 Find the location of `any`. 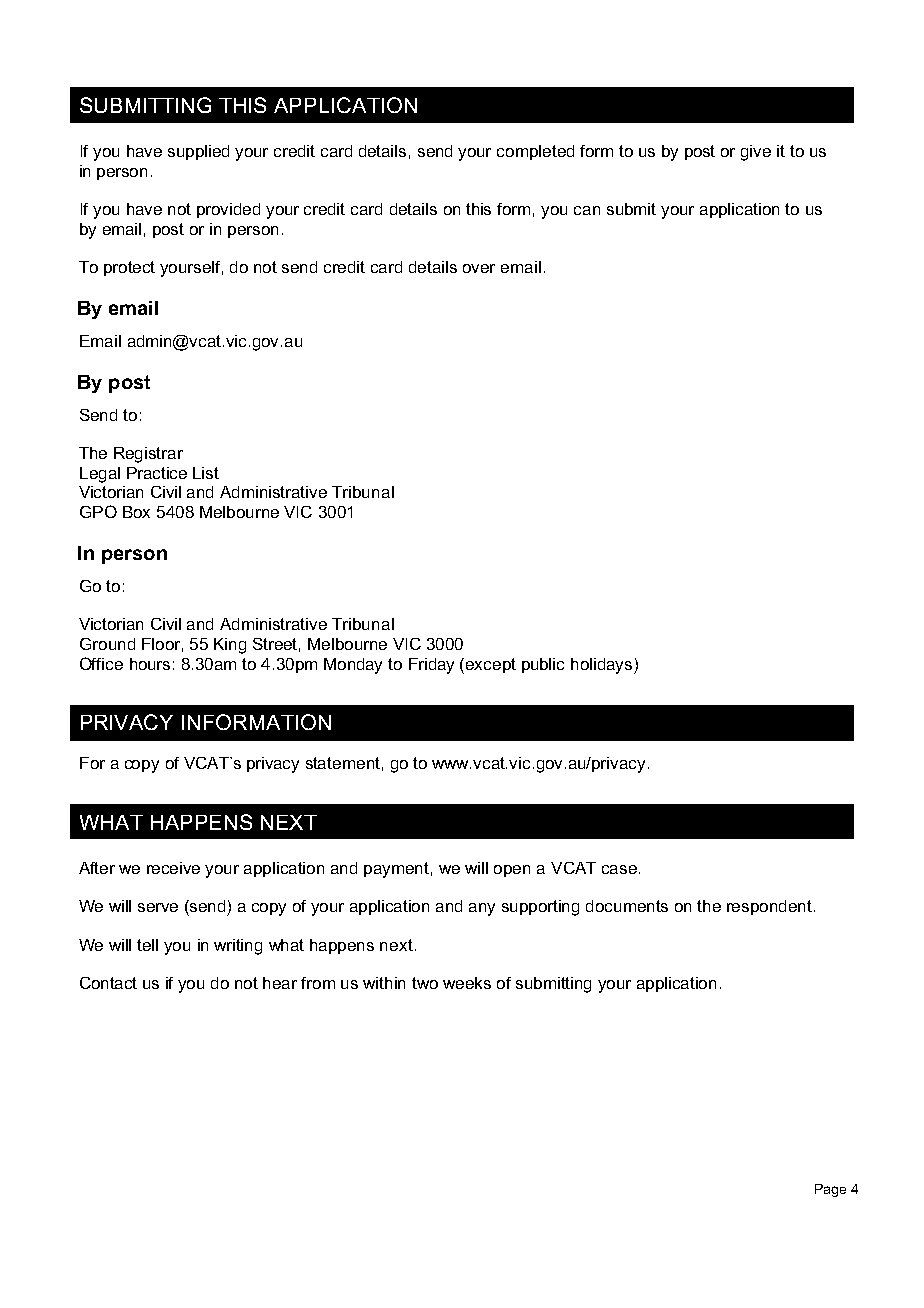

any is located at coordinates (482, 909).
